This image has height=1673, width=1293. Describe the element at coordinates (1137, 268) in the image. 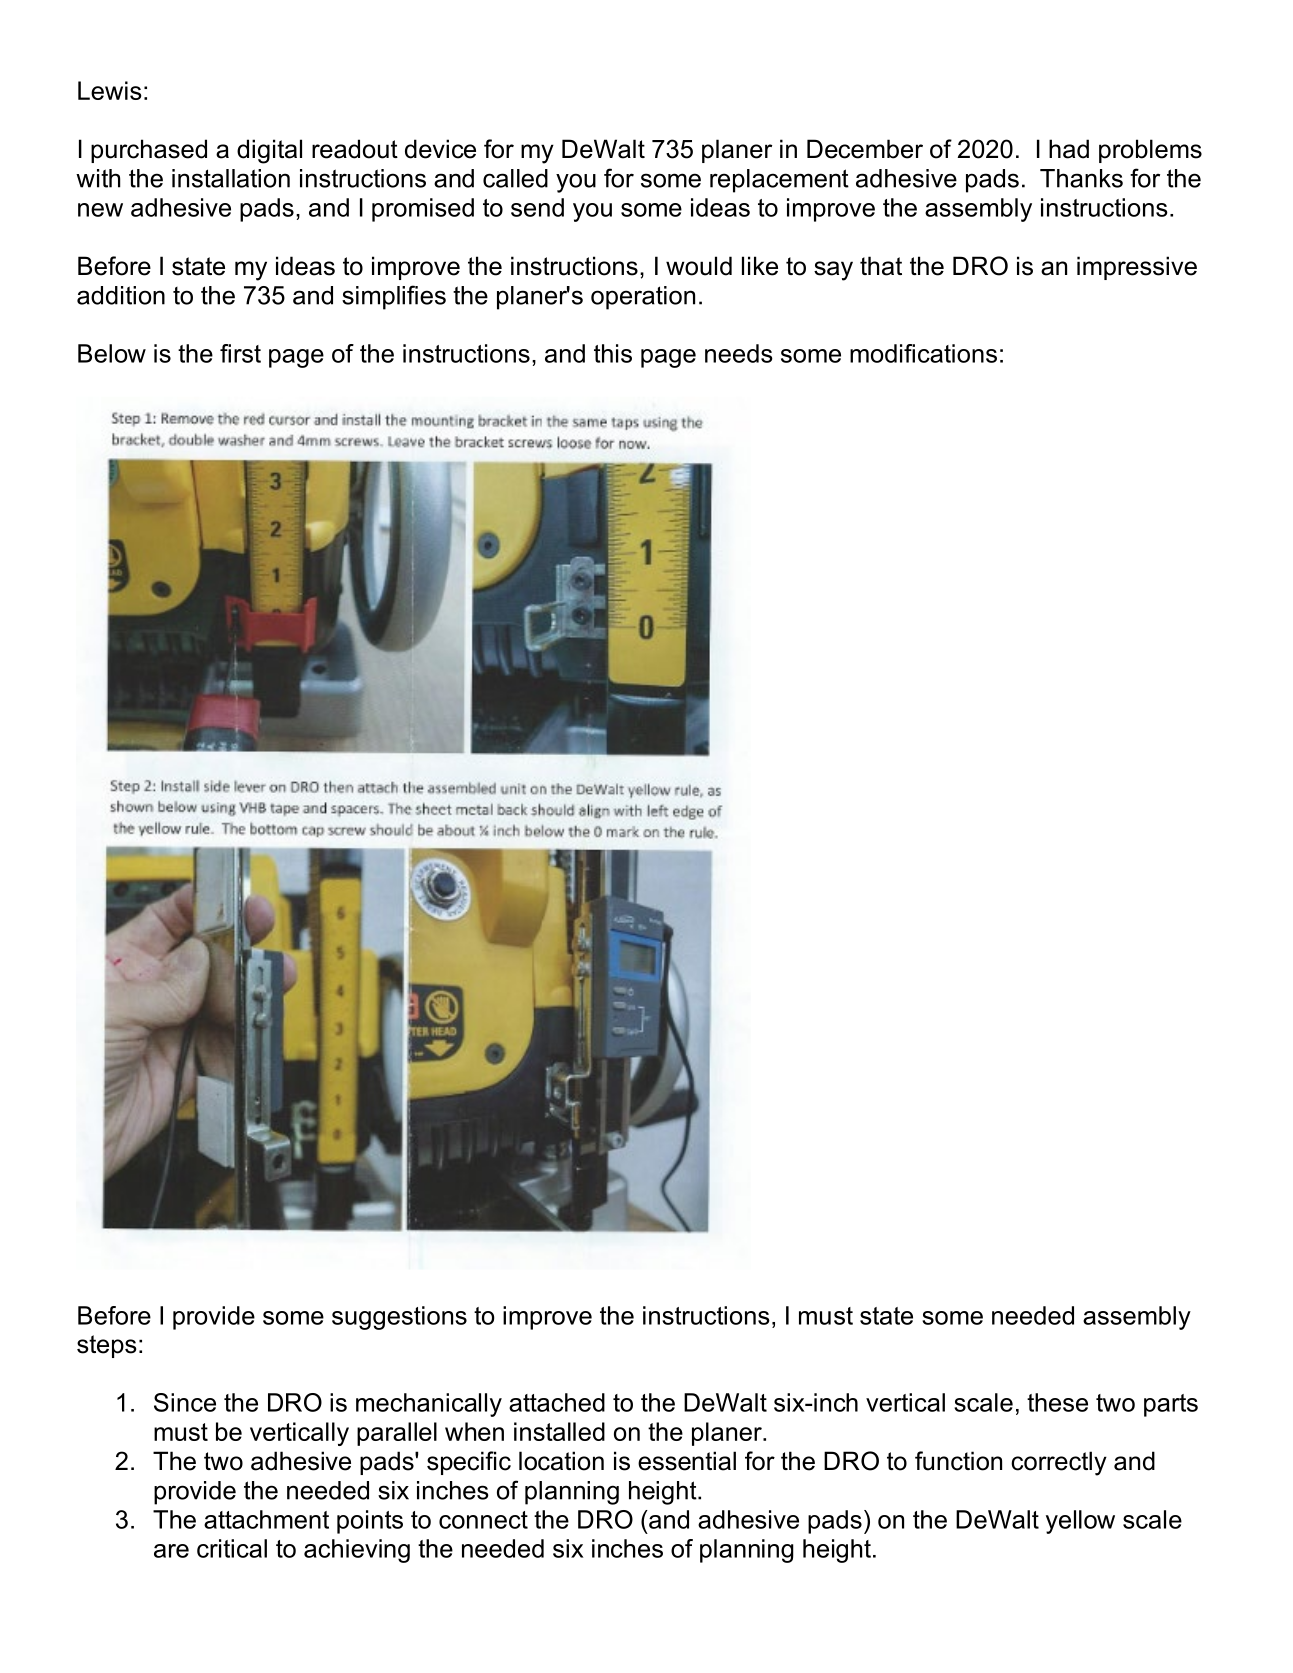

I see `impressive` at that location.
